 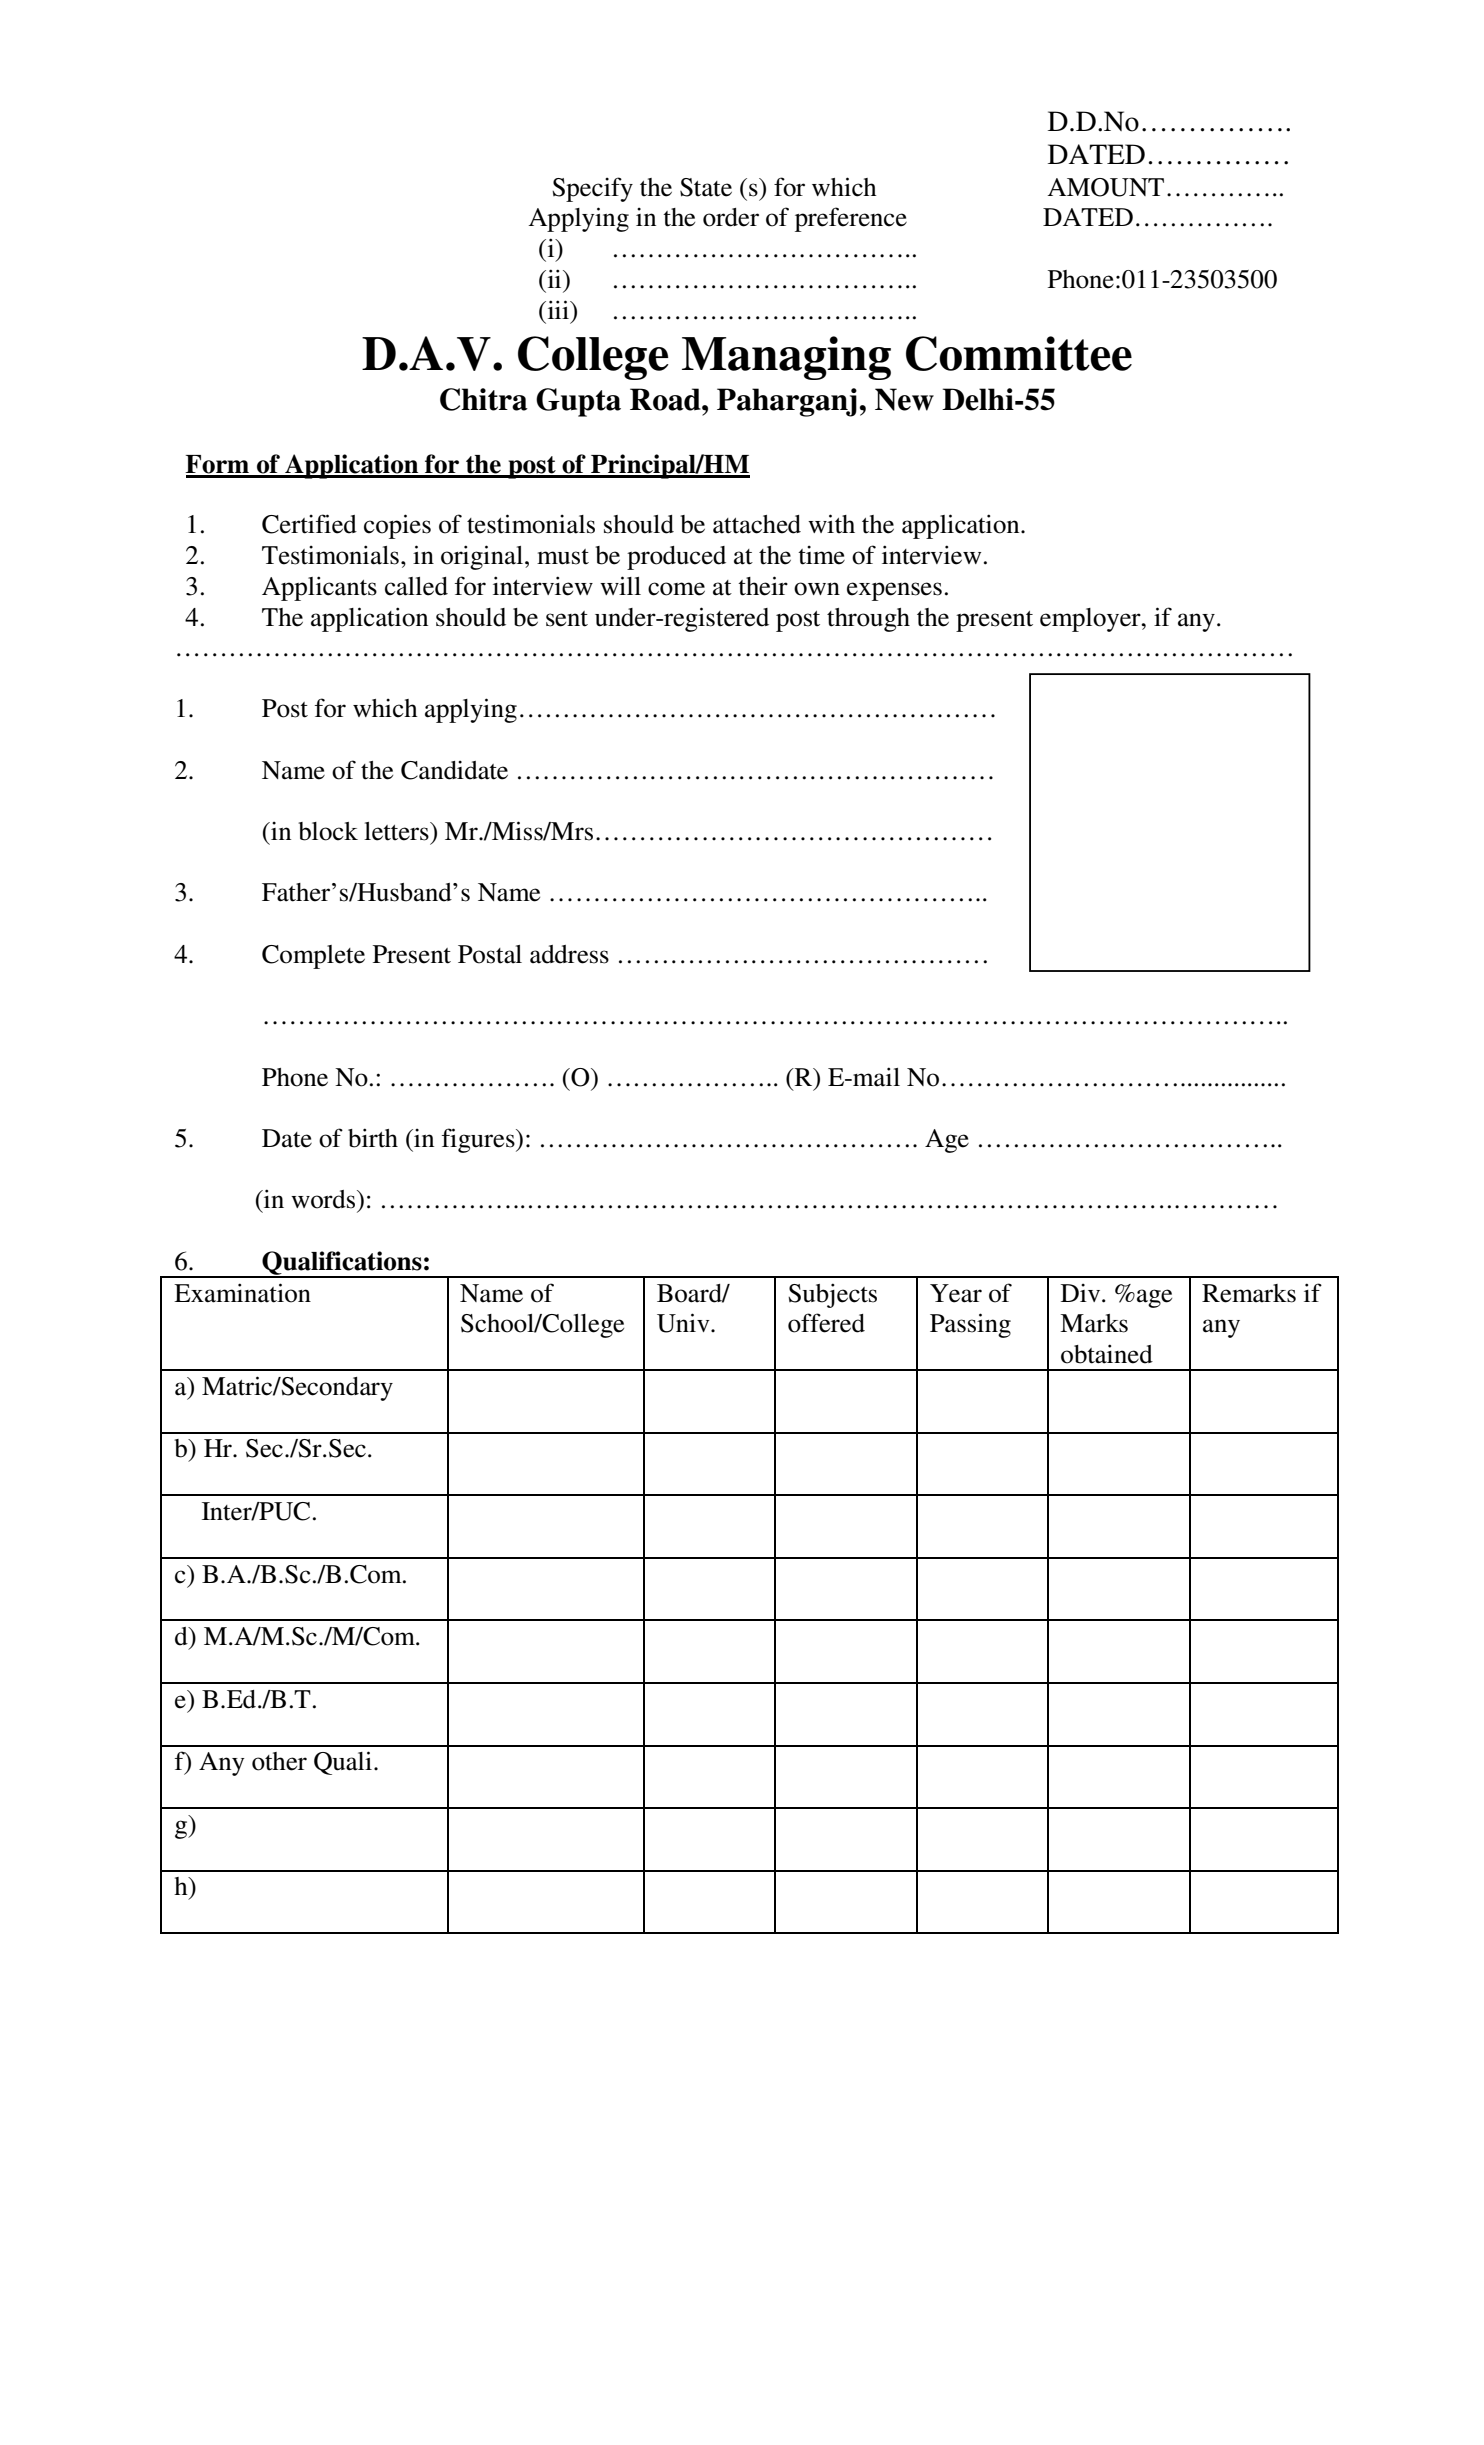 What do you see at coordinates (328, 831) in the screenshot?
I see `block` at bounding box center [328, 831].
